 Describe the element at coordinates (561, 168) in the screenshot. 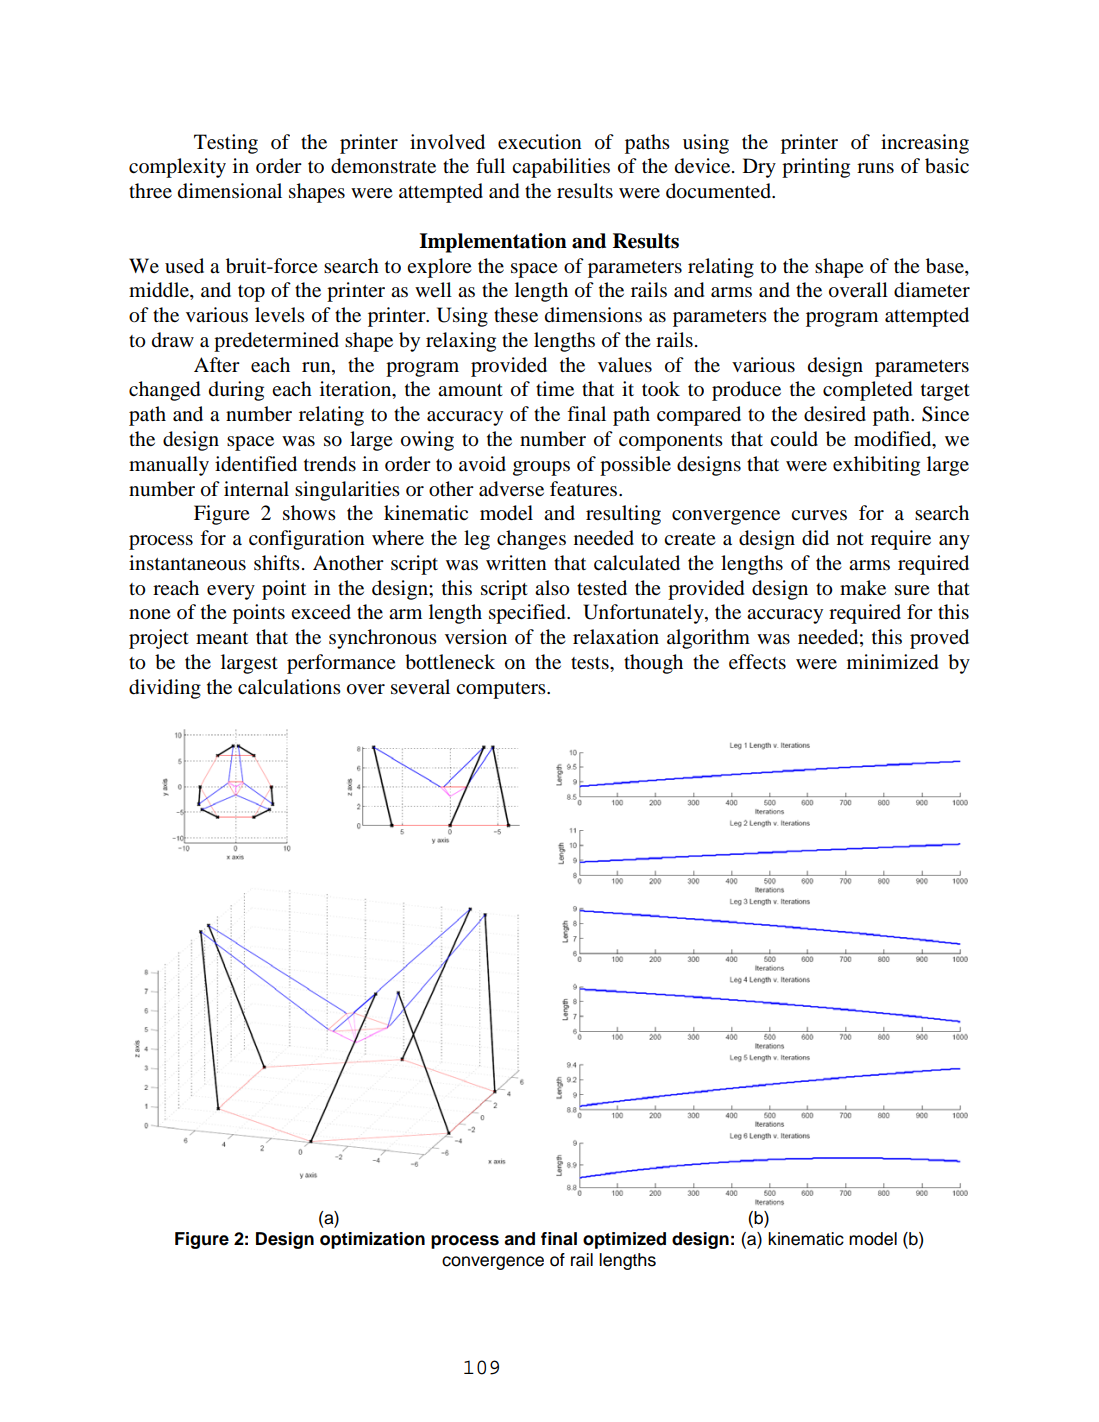

I see `capabilities` at that location.
